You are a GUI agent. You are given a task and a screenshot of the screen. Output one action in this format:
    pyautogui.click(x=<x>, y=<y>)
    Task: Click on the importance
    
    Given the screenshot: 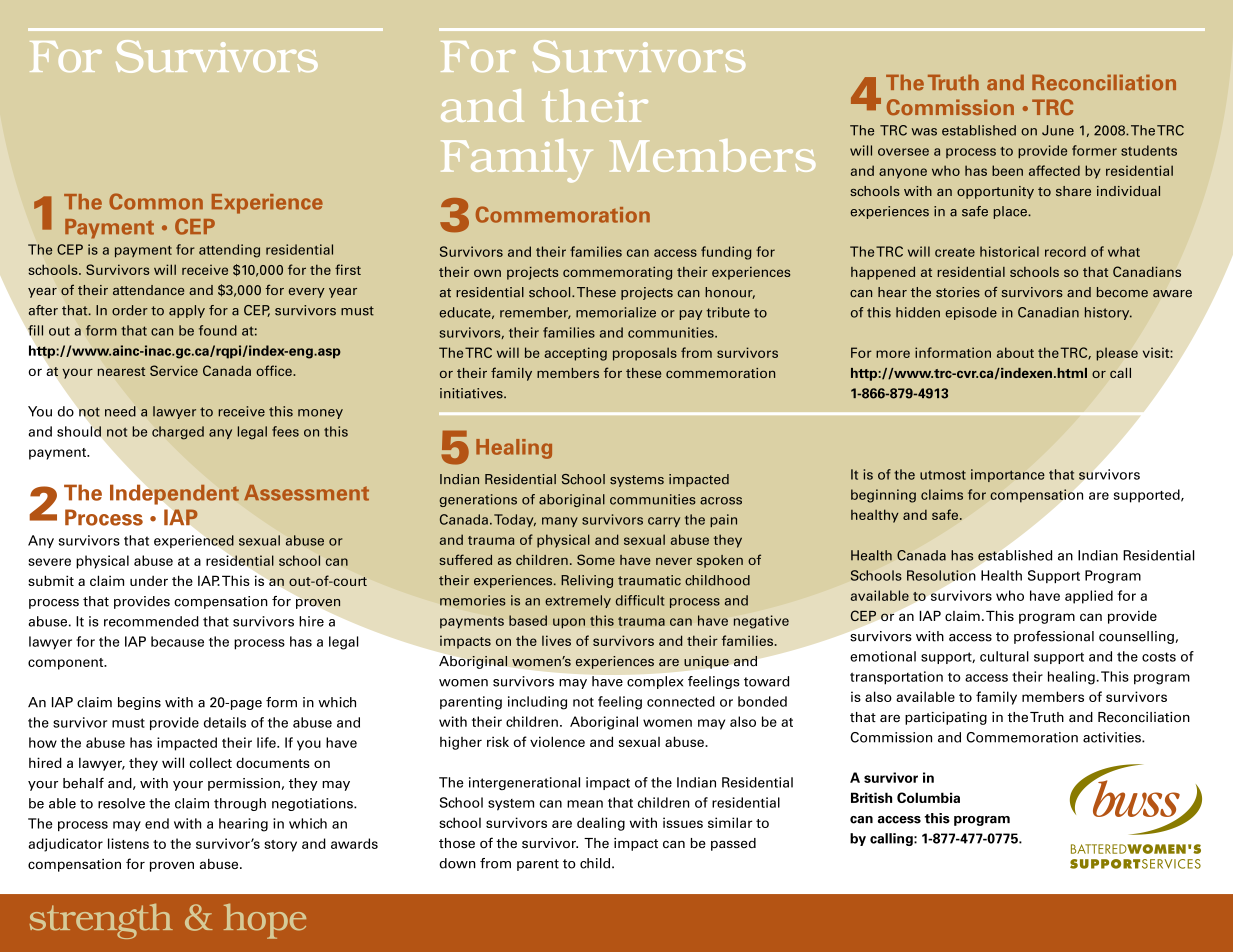 What is the action you would take?
    pyautogui.click(x=1008, y=475)
